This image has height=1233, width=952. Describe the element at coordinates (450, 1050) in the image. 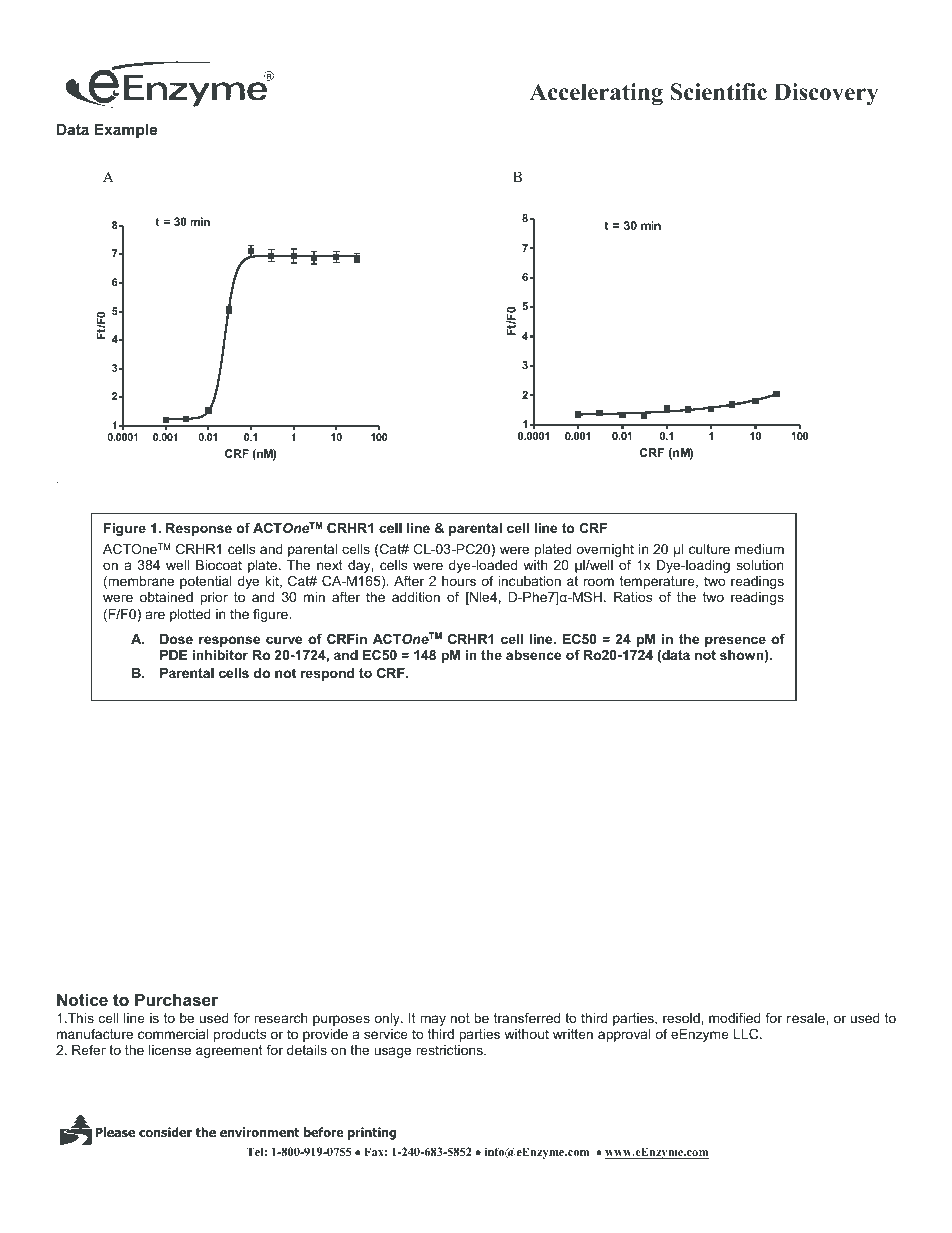

I see `restrictions` at that location.
